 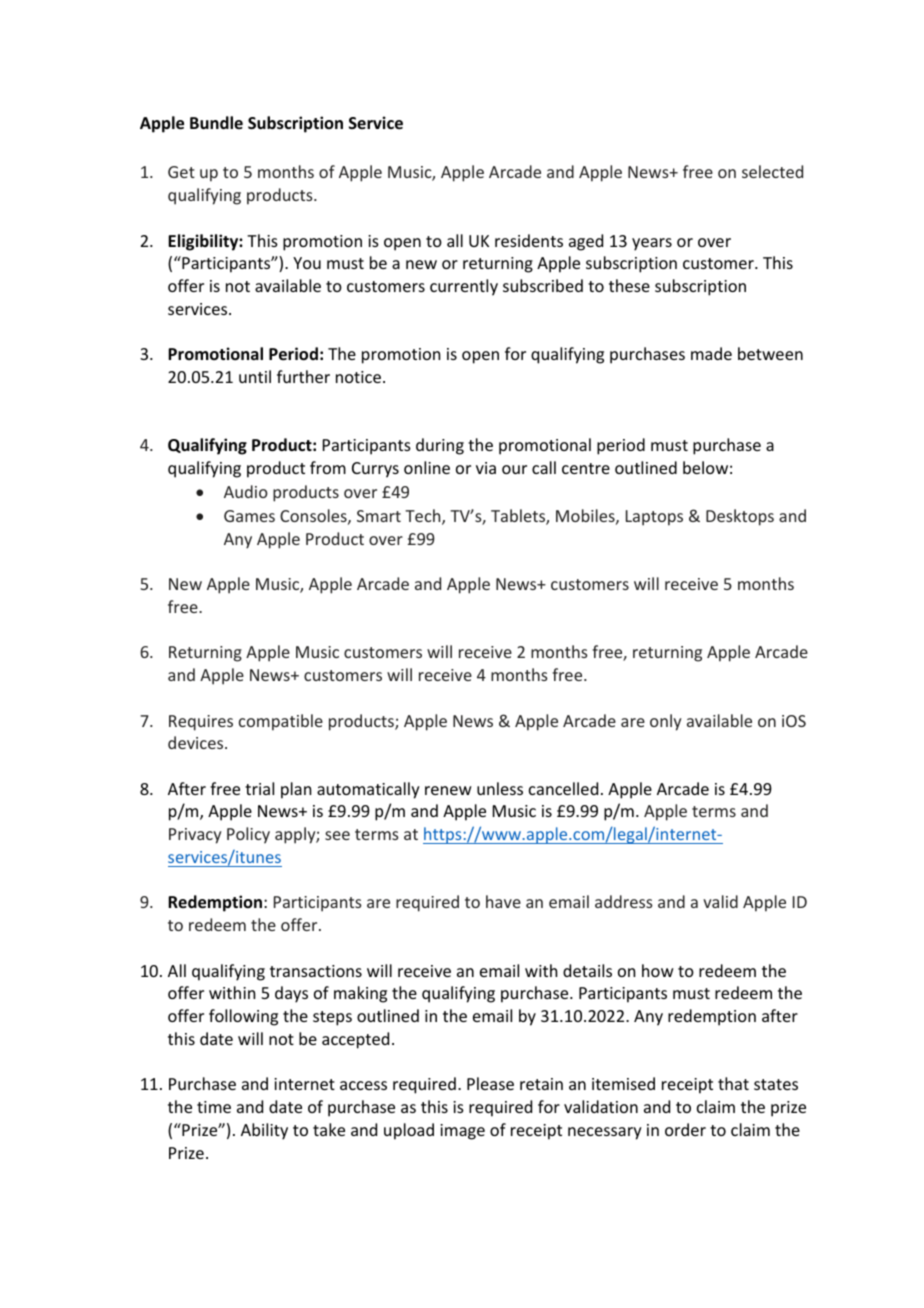 I want to click on only, so click(x=665, y=722).
